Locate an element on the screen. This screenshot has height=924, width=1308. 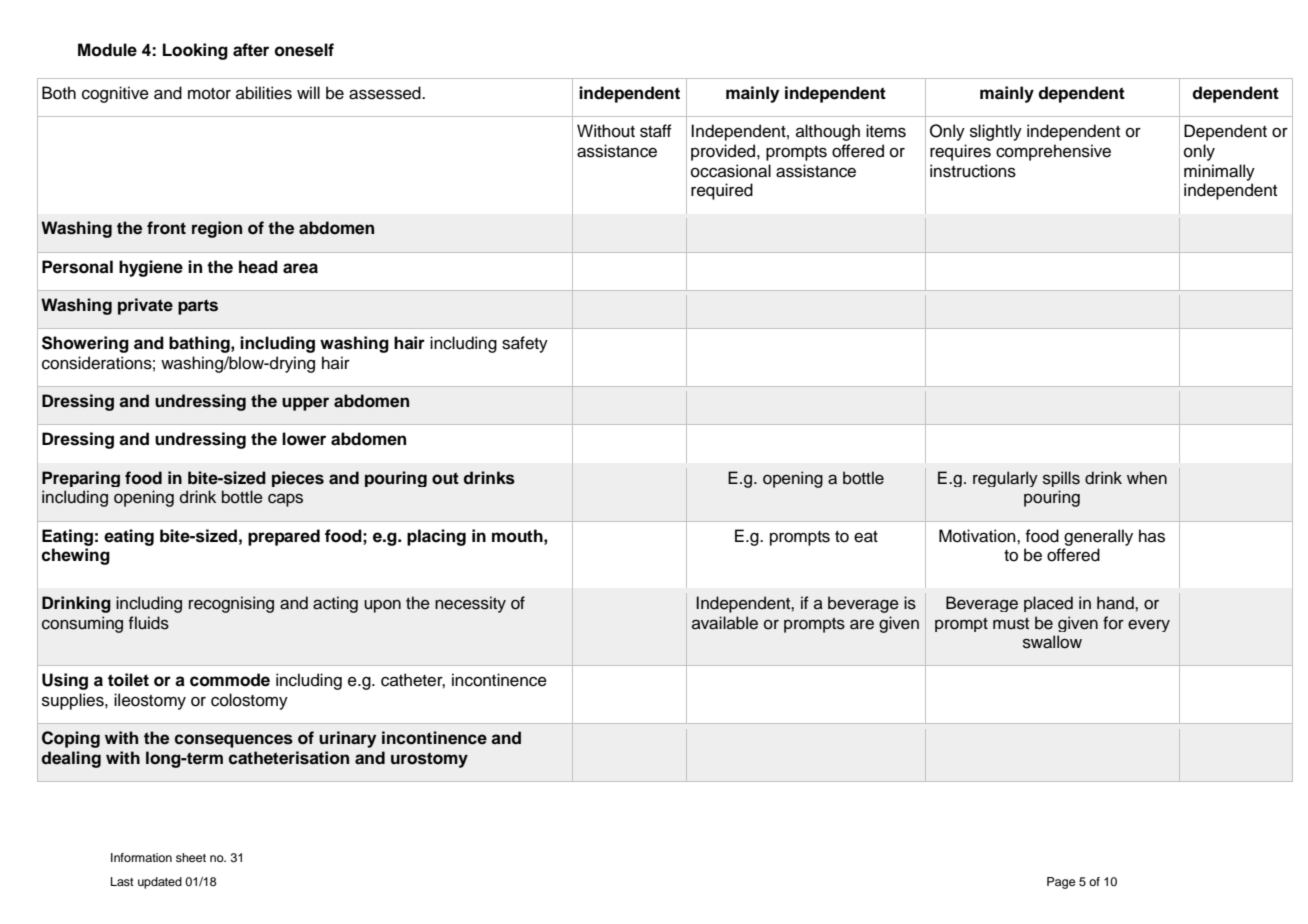
sheet is located at coordinates (191, 857).
